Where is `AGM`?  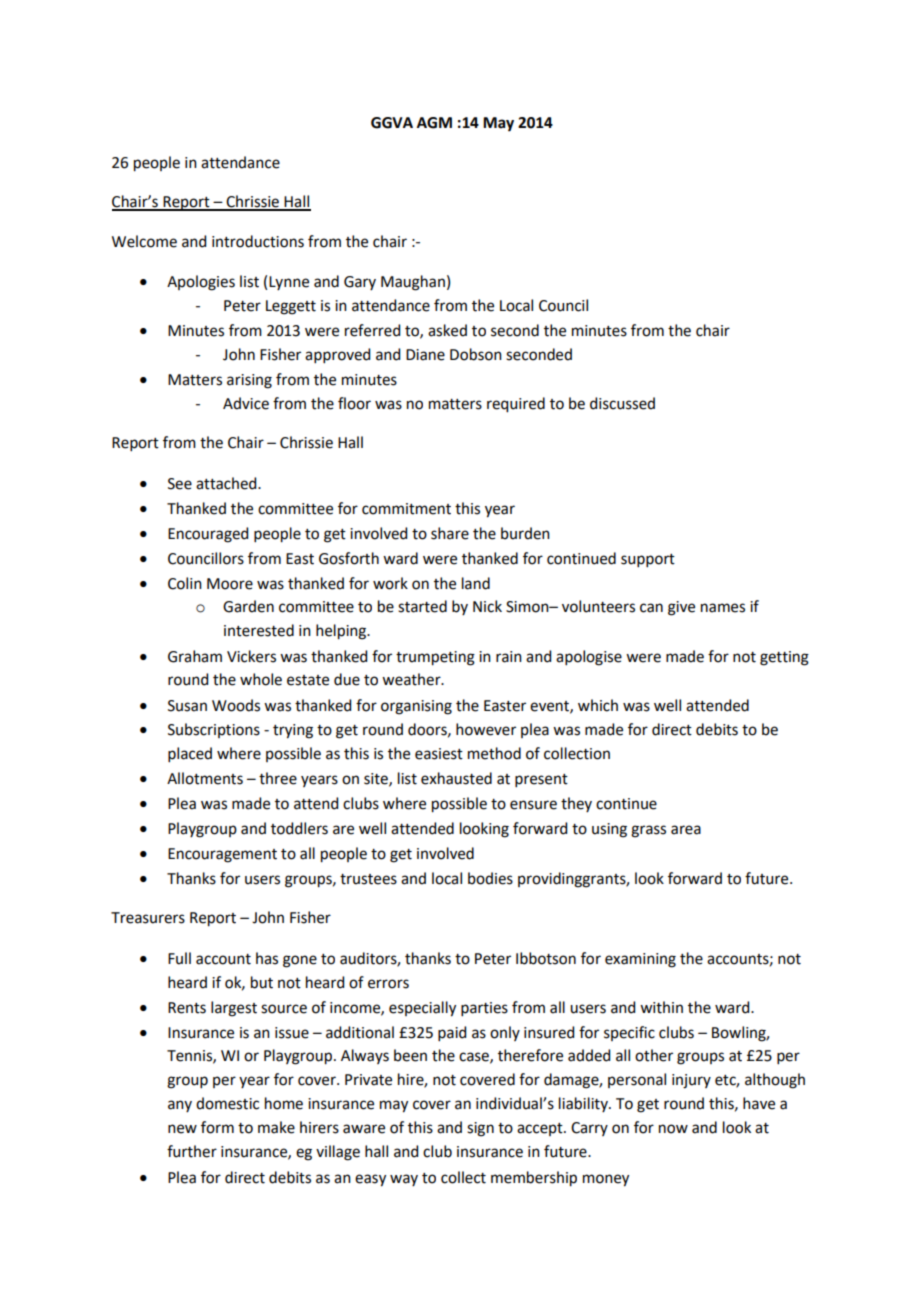 AGM is located at coordinates (434, 123).
